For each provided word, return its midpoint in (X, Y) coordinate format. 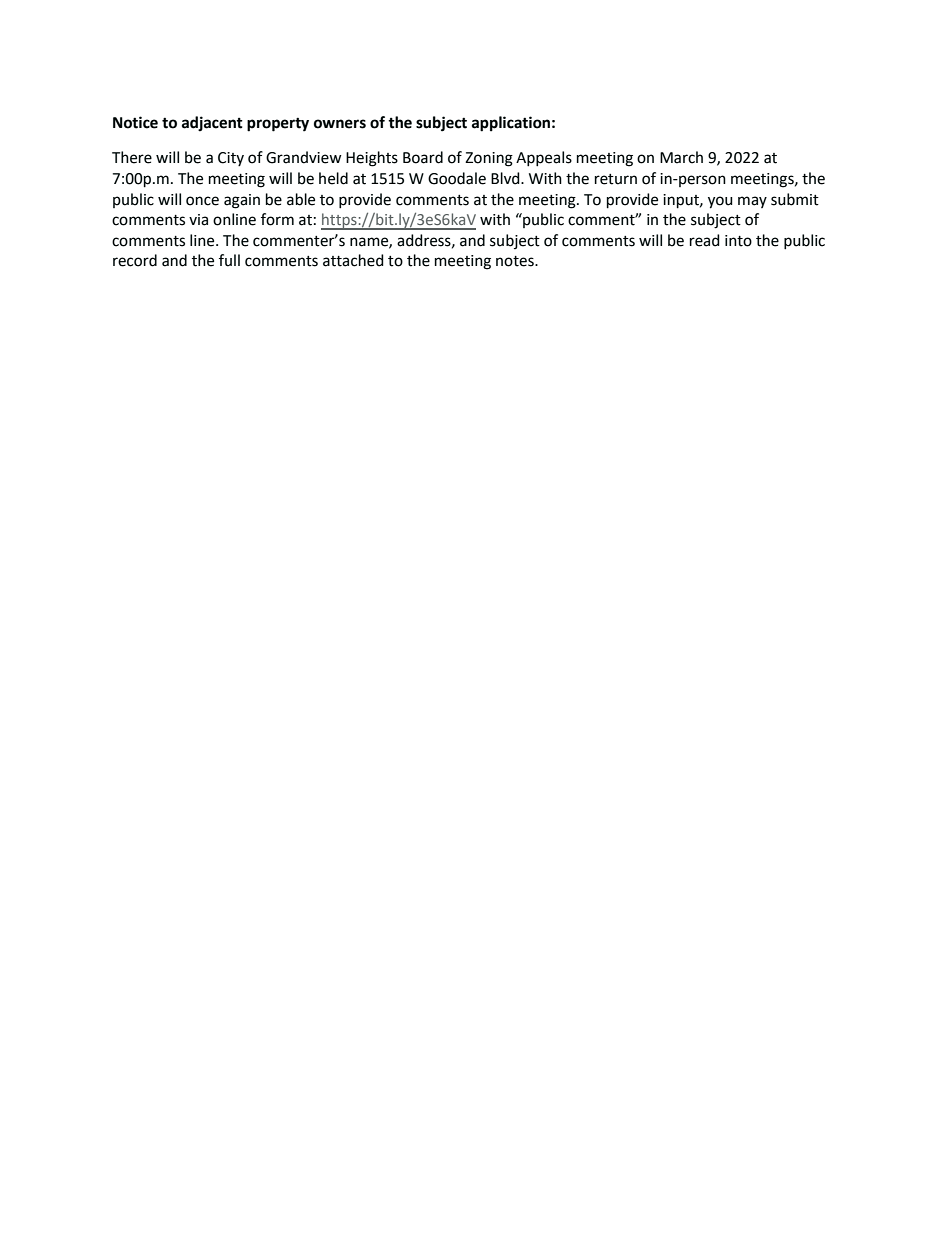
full (229, 260)
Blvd (506, 178)
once (202, 201)
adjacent (212, 124)
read (705, 240)
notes (516, 261)
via (198, 220)
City (231, 159)
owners (340, 124)
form (277, 219)
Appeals (544, 159)
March (681, 157)
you (720, 202)
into (738, 241)
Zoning (489, 159)
